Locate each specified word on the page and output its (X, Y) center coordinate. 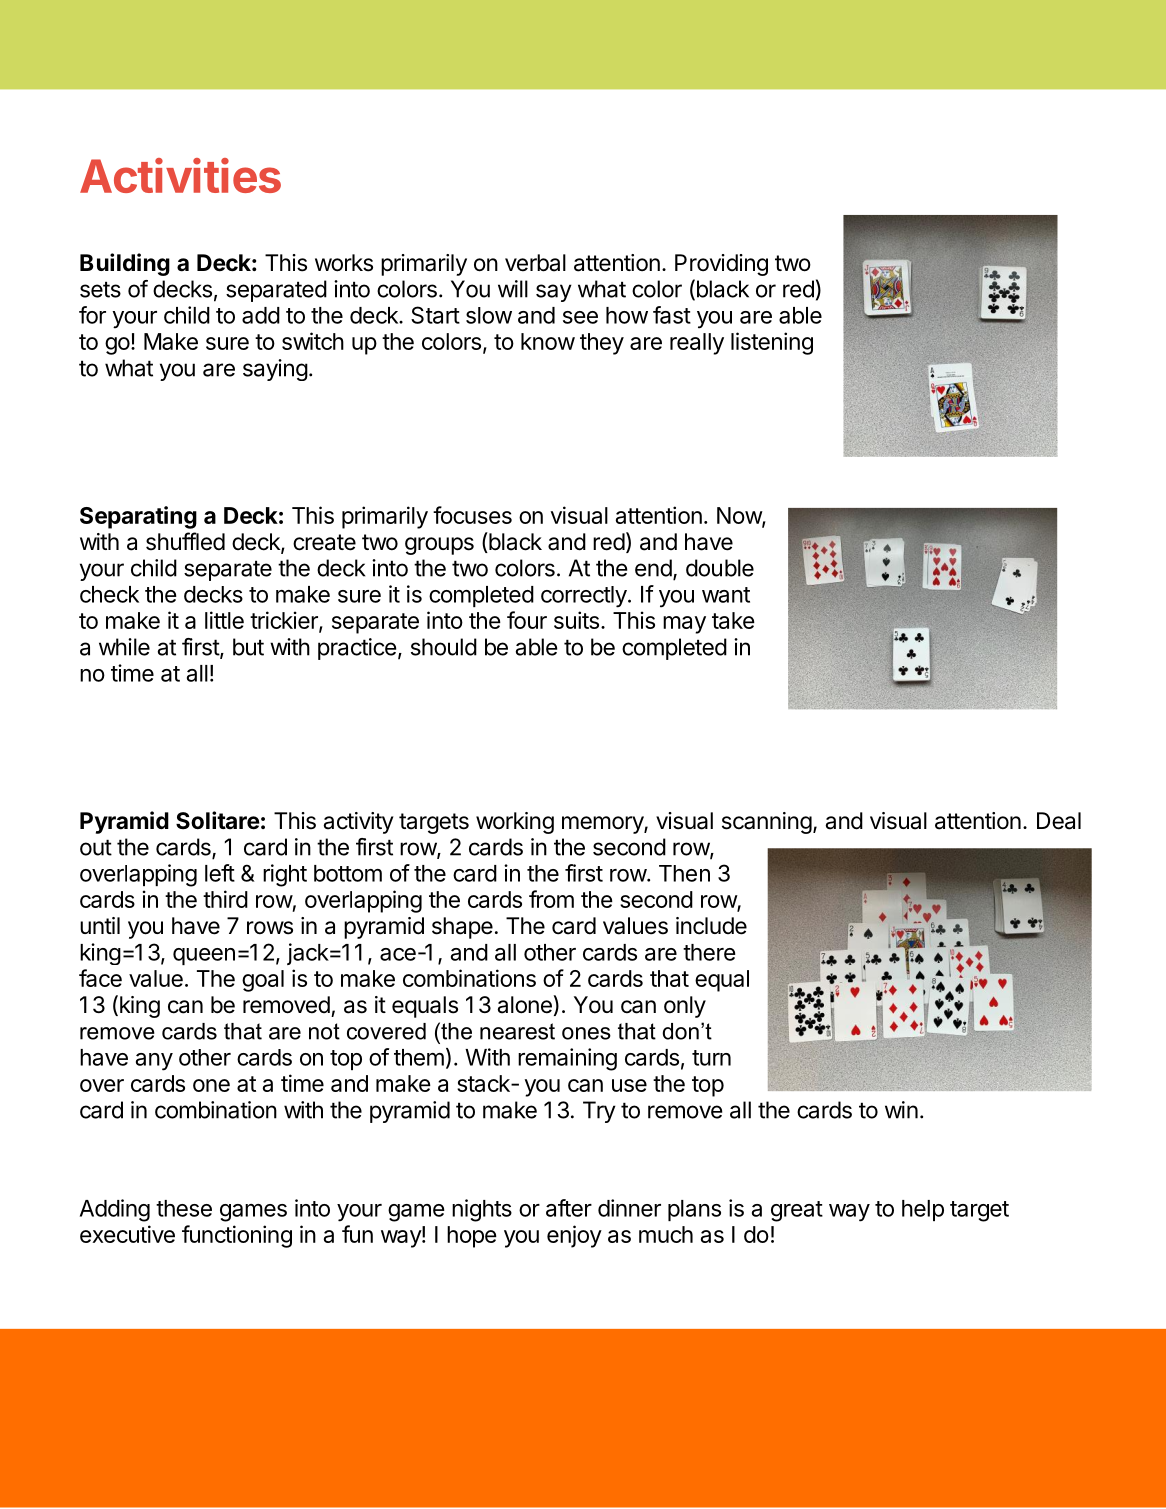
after (569, 1208)
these (184, 1208)
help (923, 1210)
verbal (535, 263)
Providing (721, 265)
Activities (180, 175)
